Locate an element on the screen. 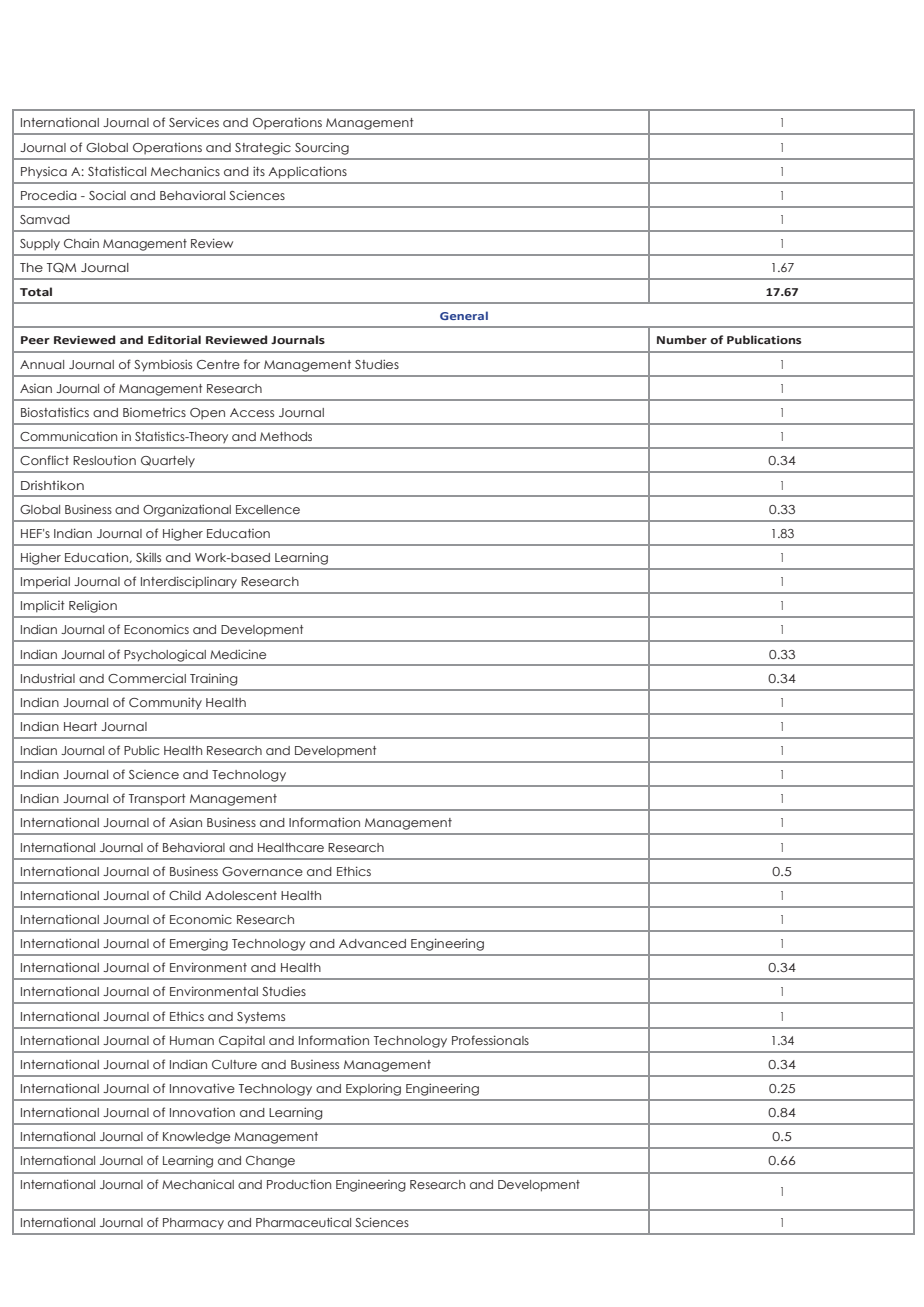 The image size is (924, 1307). General is located at coordinates (464, 315).
